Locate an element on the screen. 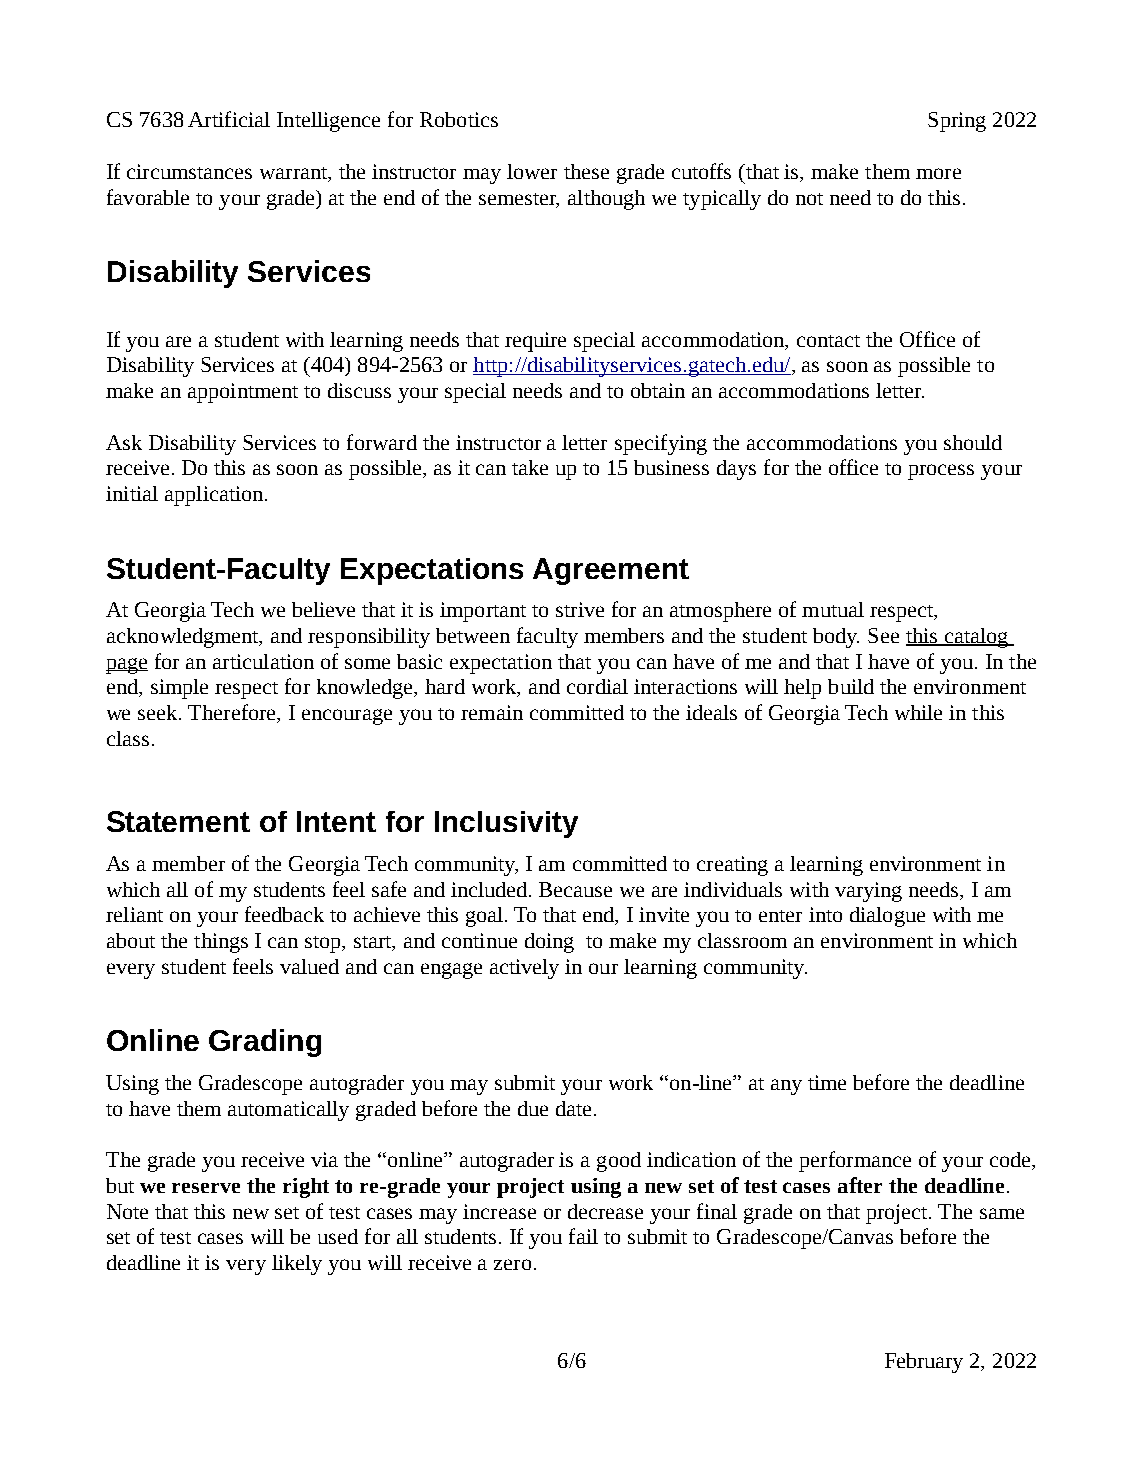 The width and height of the screenshot is (1143, 1479). circumstances is located at coordinates (189, 171).
